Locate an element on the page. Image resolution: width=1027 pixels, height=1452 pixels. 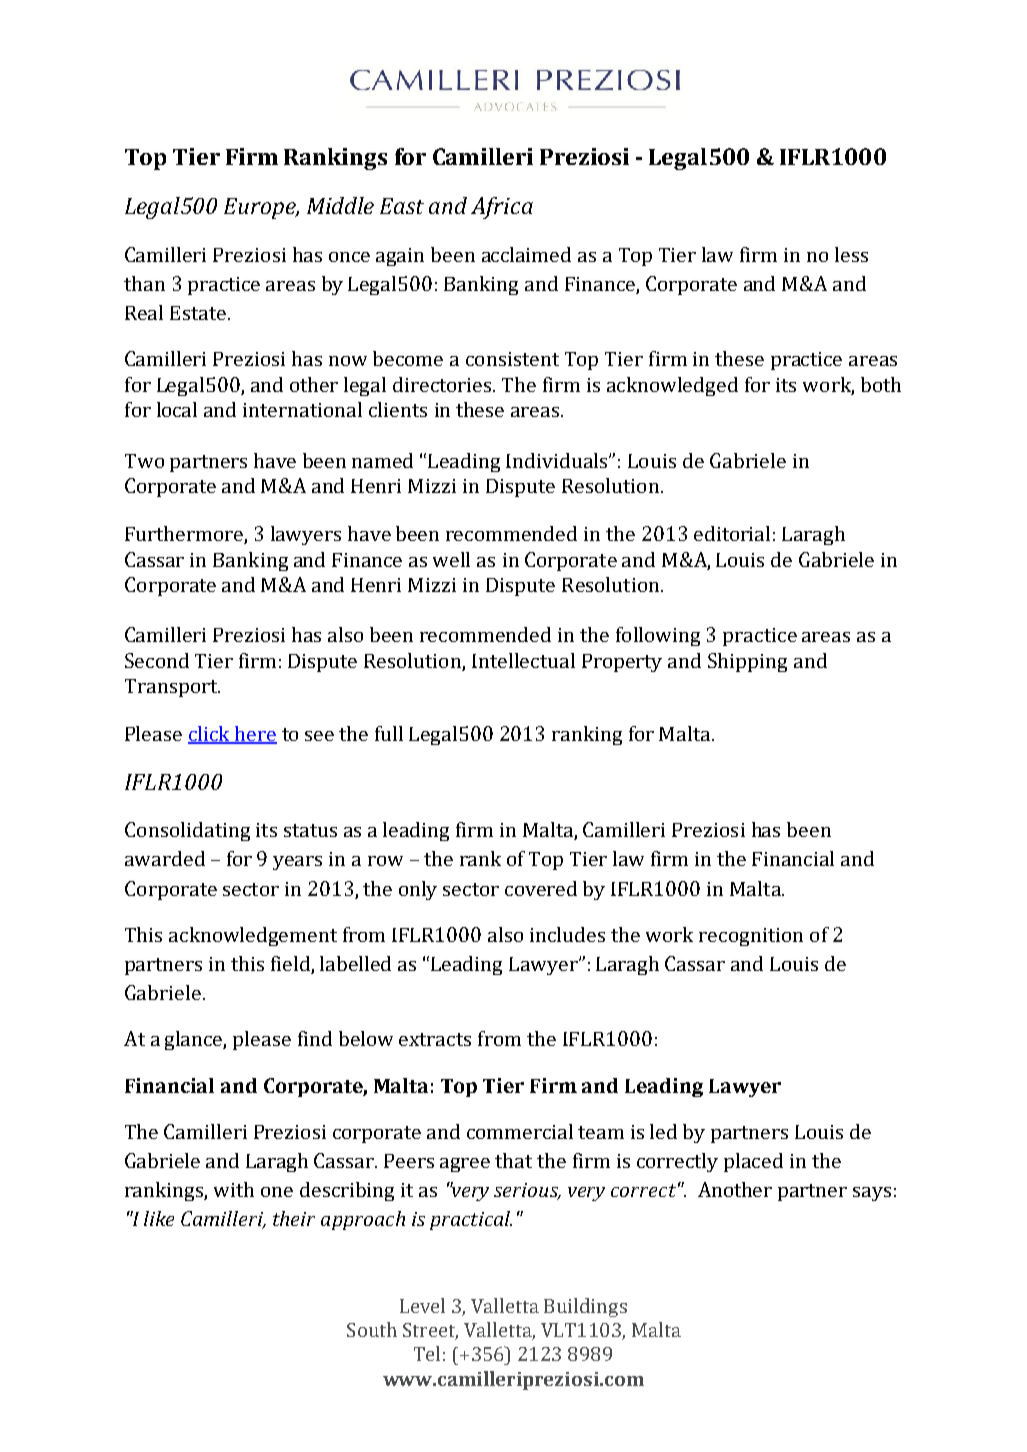
full is located at coordinates (389, 733).
